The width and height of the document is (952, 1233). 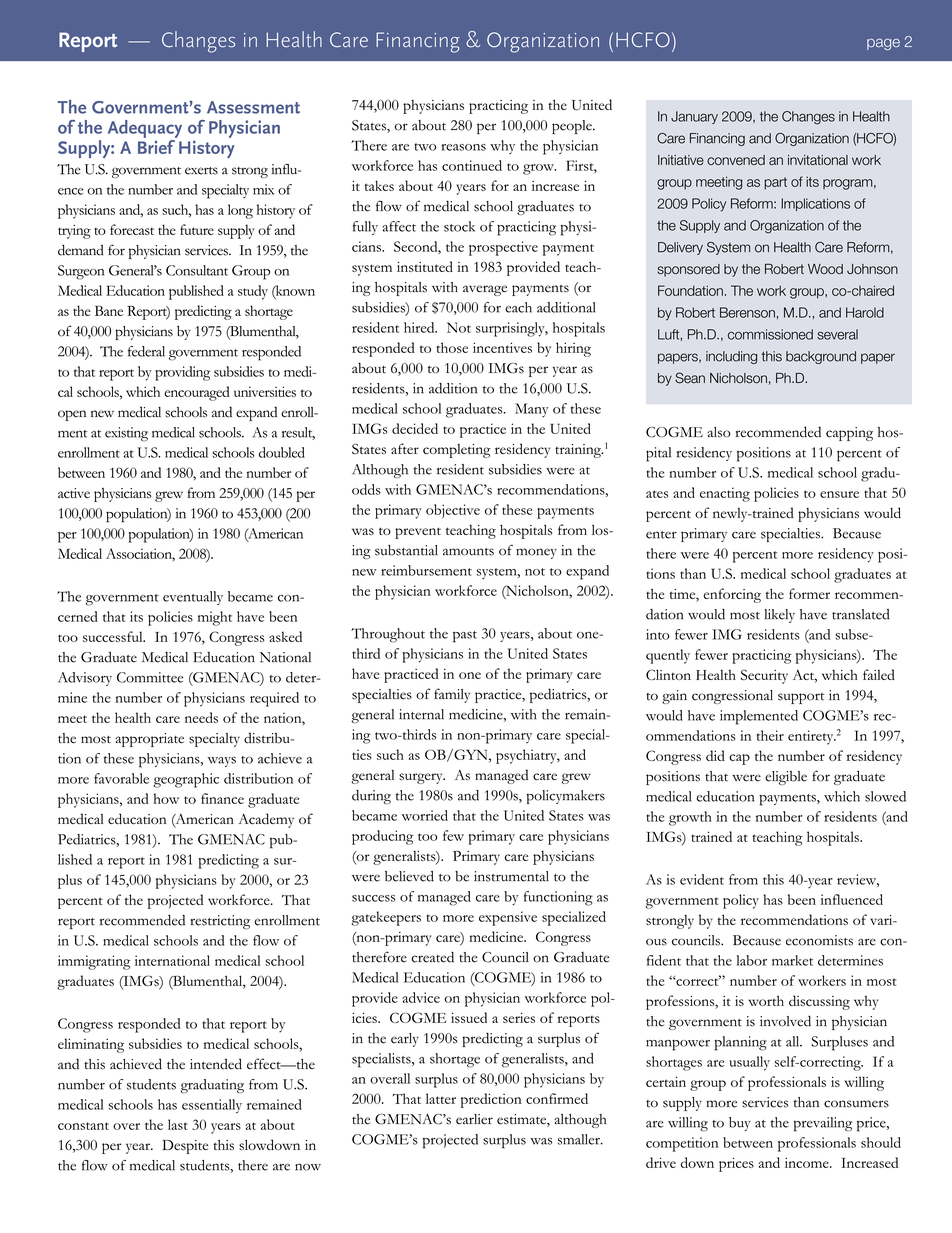 What do you see at coordinates (178, 1124) in the document?
I see `last` at bounding box center [178, 1124].
